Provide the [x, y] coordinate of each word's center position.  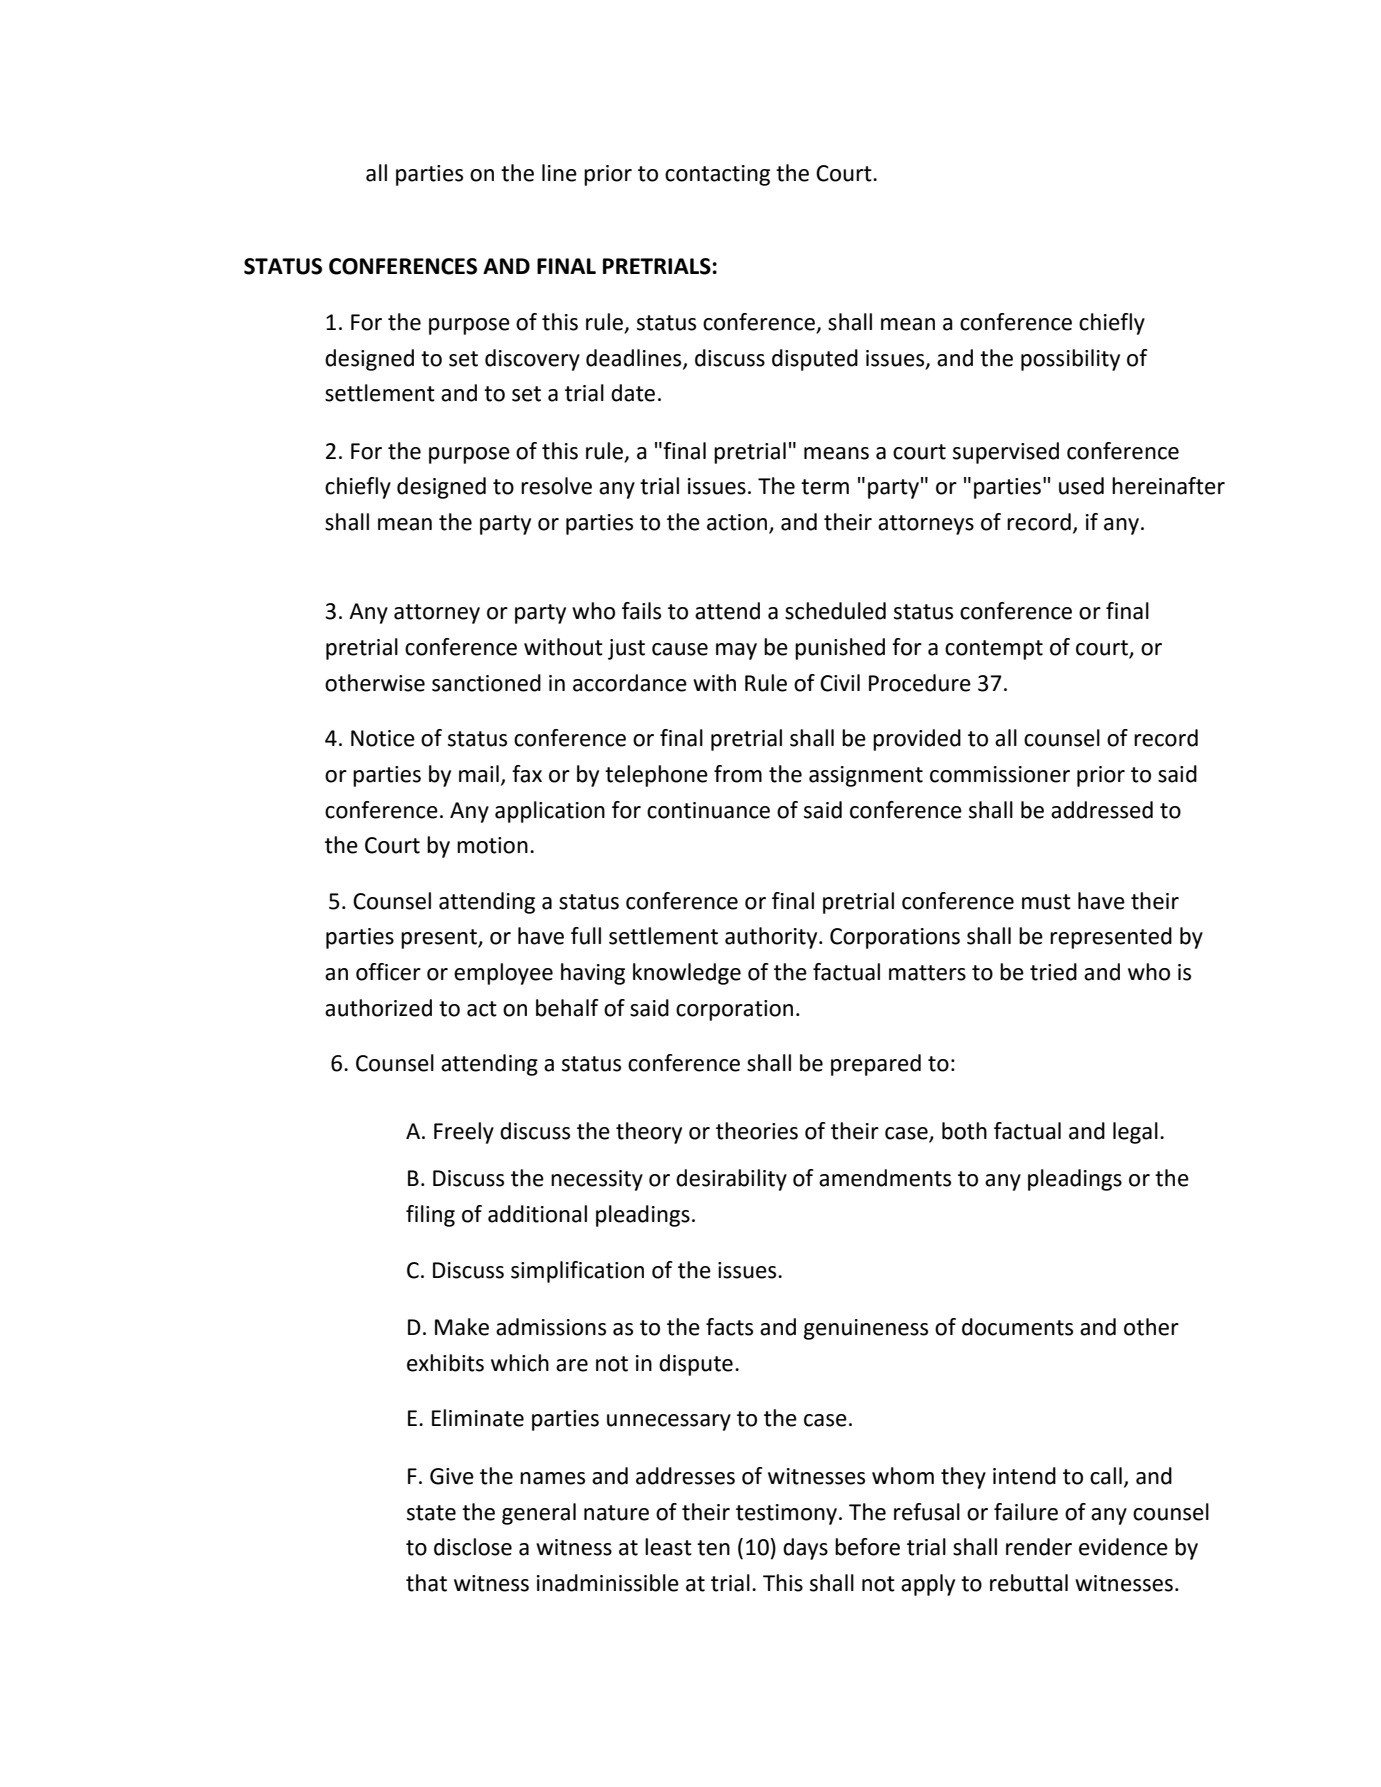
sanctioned [486, 683]
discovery [532, 360]
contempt [994, 650]
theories [757, 1131]
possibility [1070, 360]
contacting [717, 175]
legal [1135, 1133]
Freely [464, 1133]
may [736, 651]
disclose [473, 1547]
